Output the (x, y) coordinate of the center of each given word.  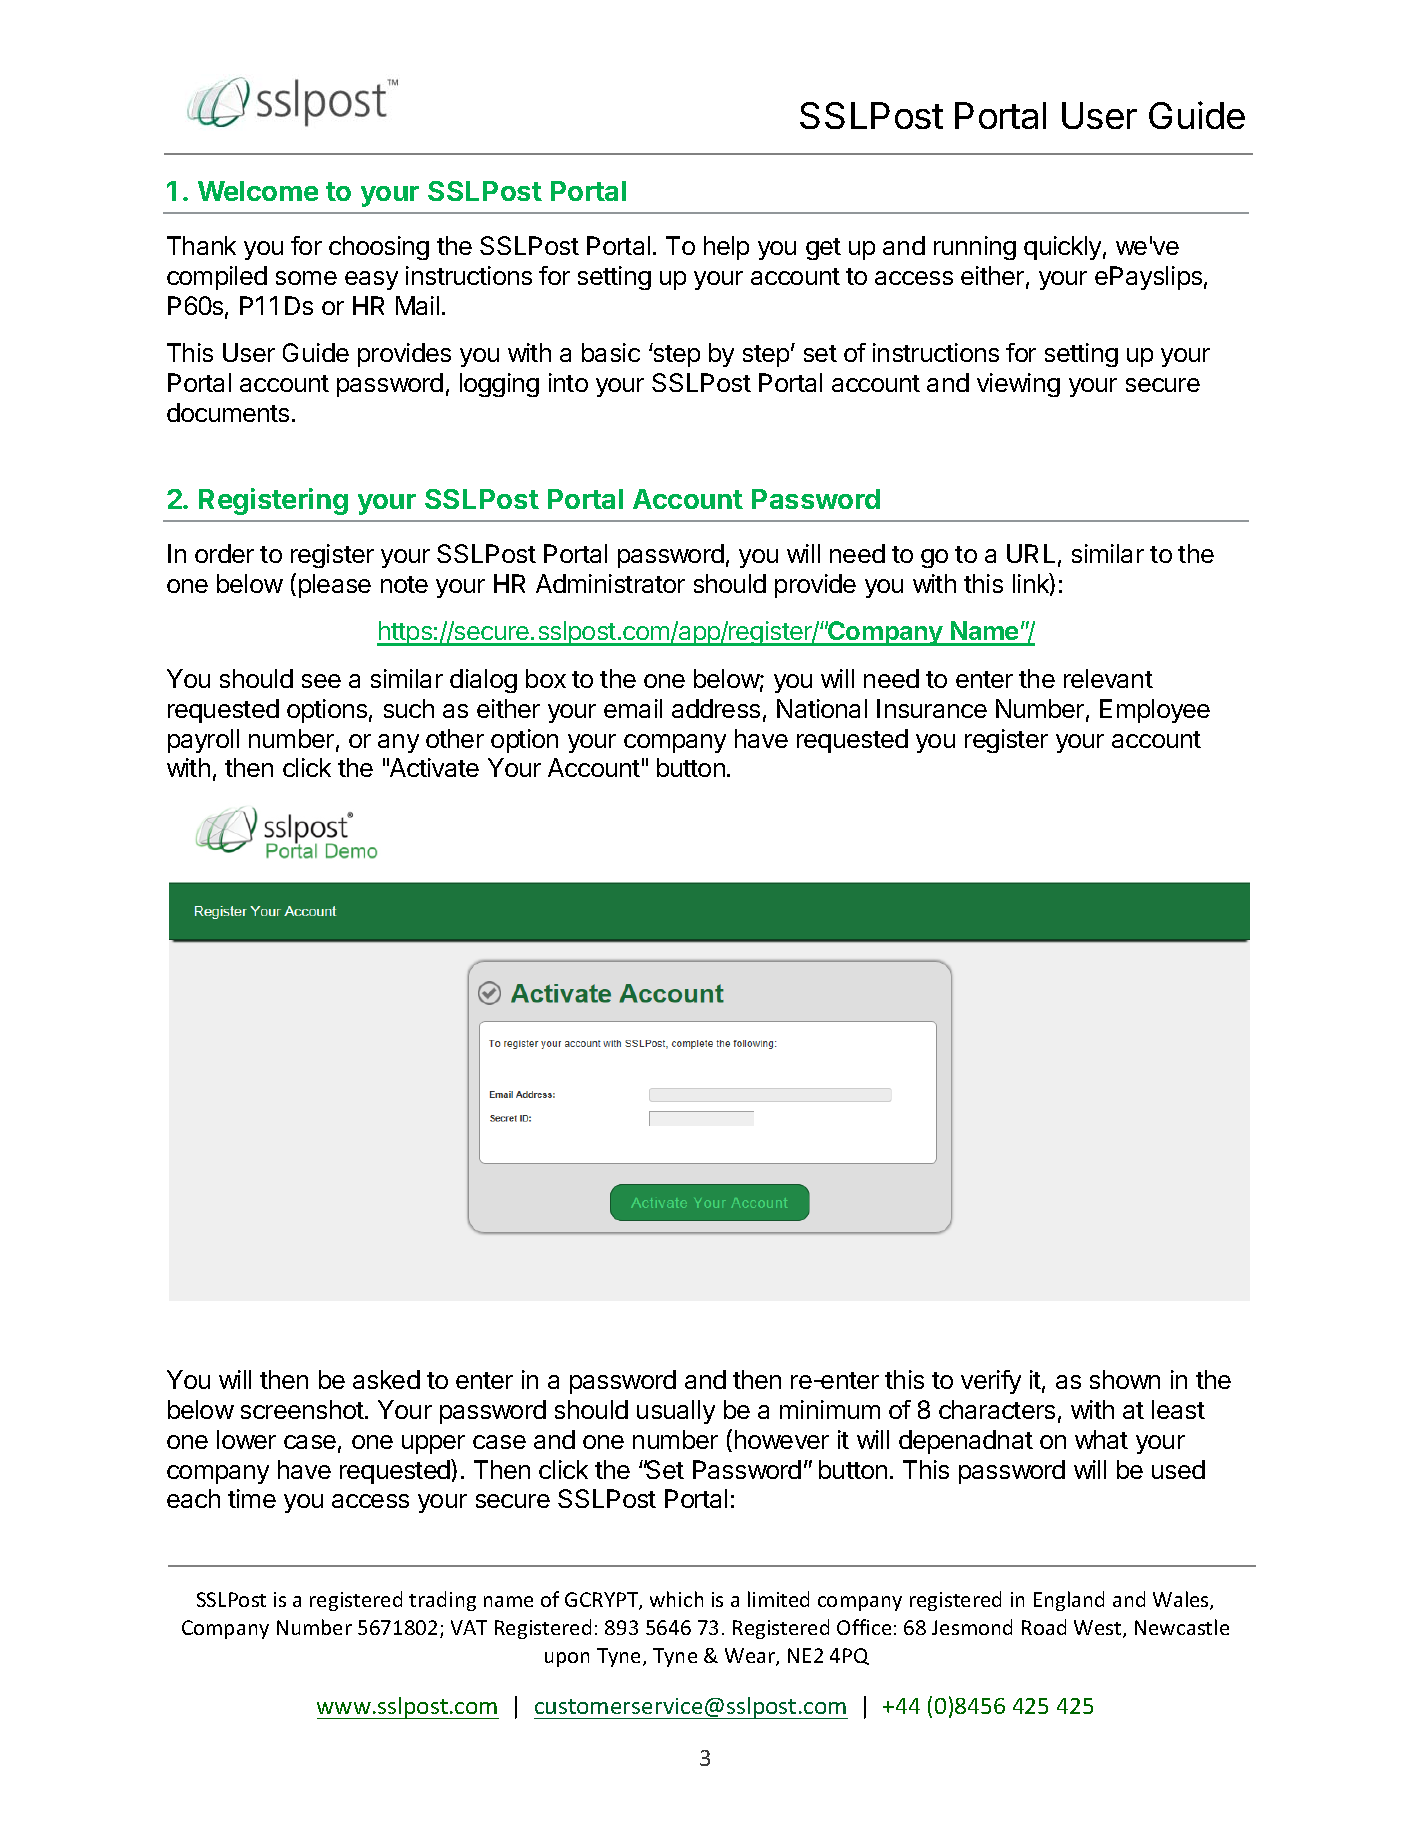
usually (676, 1412)
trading (442, 1601)
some (306, 278)
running (975, 248)
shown (1125, 1379)
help (726, 248)
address (716, 708)
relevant (1108, 678)
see (321, 681)
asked (386, 1379)
